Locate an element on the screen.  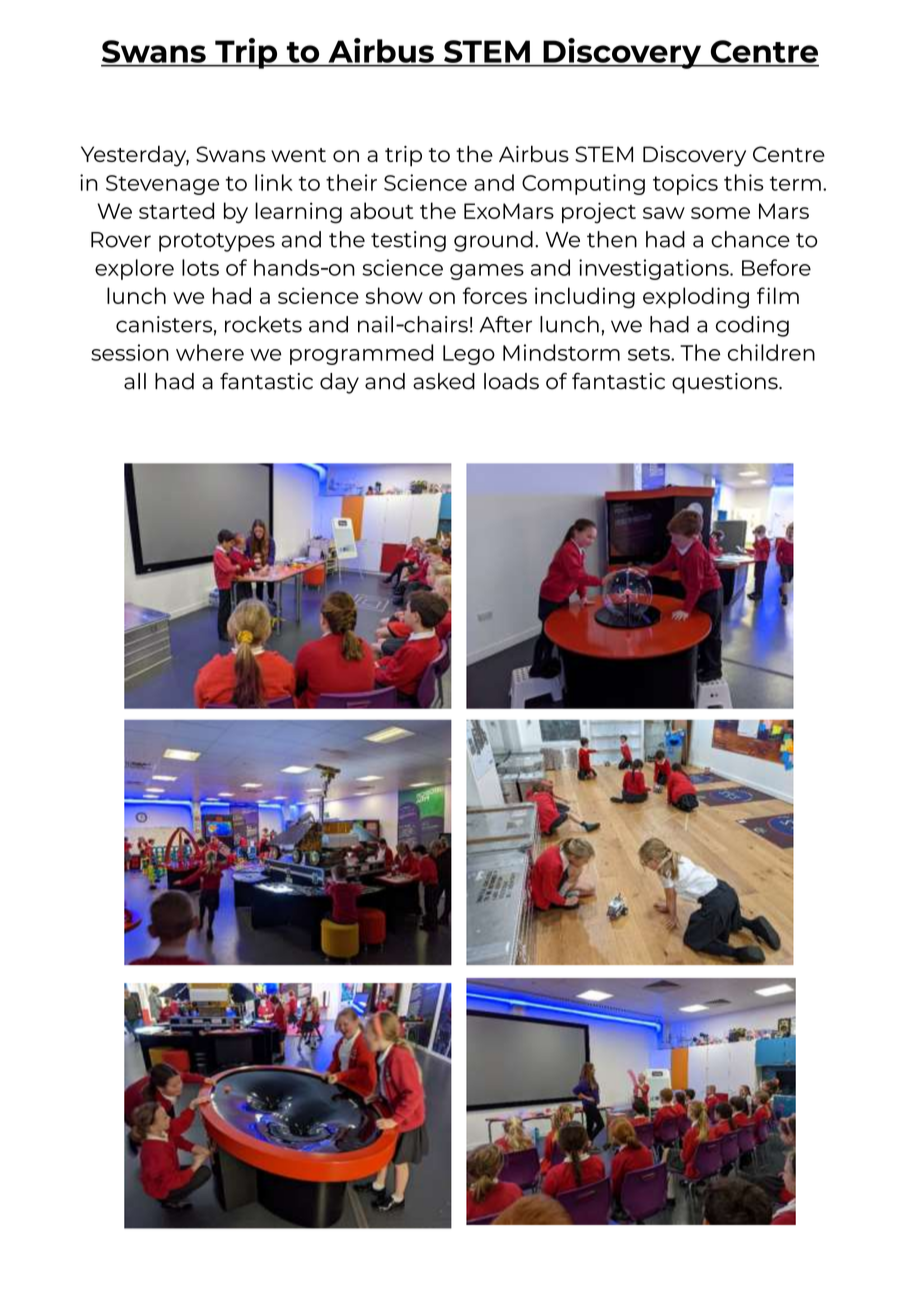
about is located at coordinates (382, 210).
